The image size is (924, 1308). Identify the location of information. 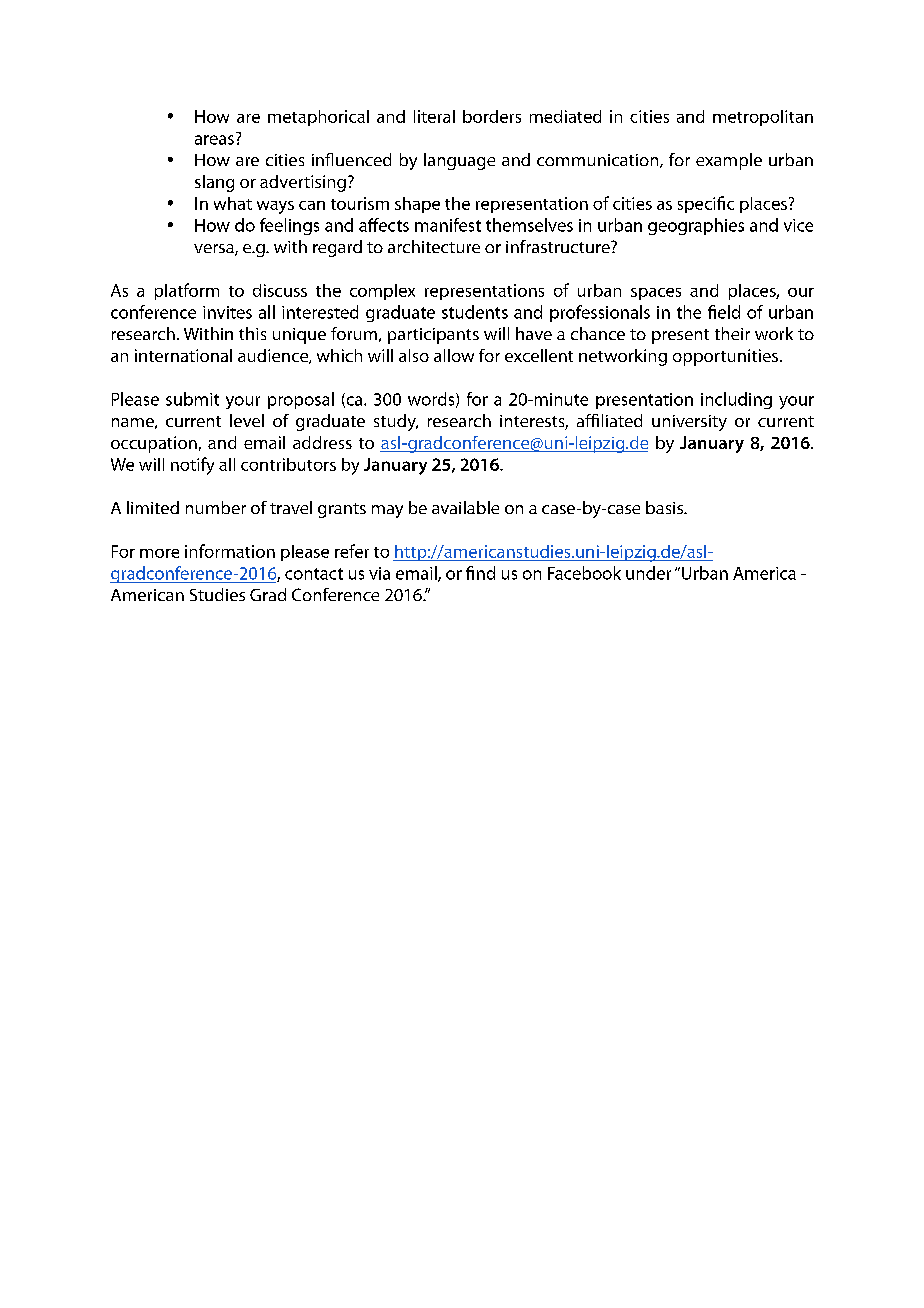
(230, 551).
